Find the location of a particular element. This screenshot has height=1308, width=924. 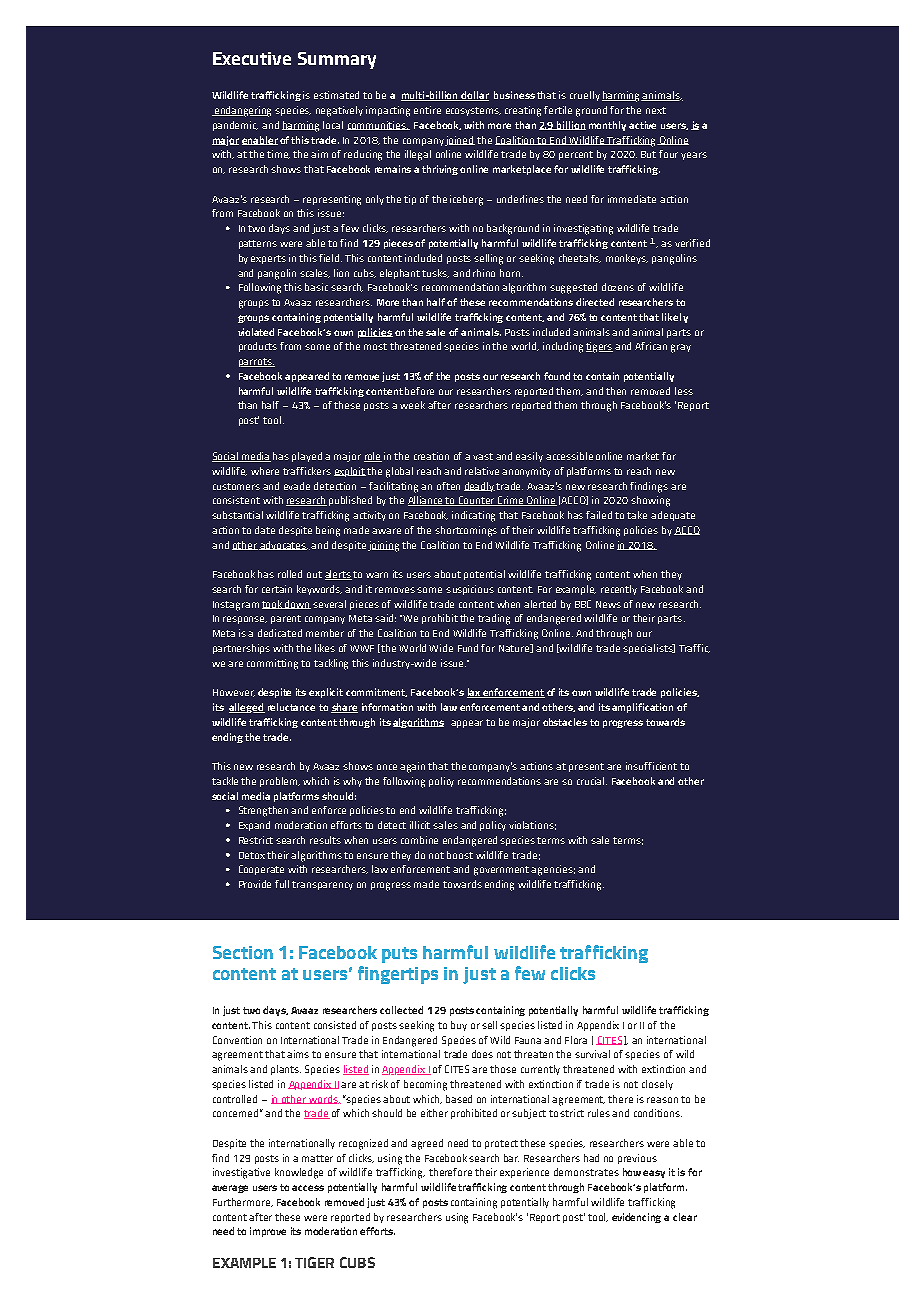

knowledge is located at coordinates (299, 1173).
